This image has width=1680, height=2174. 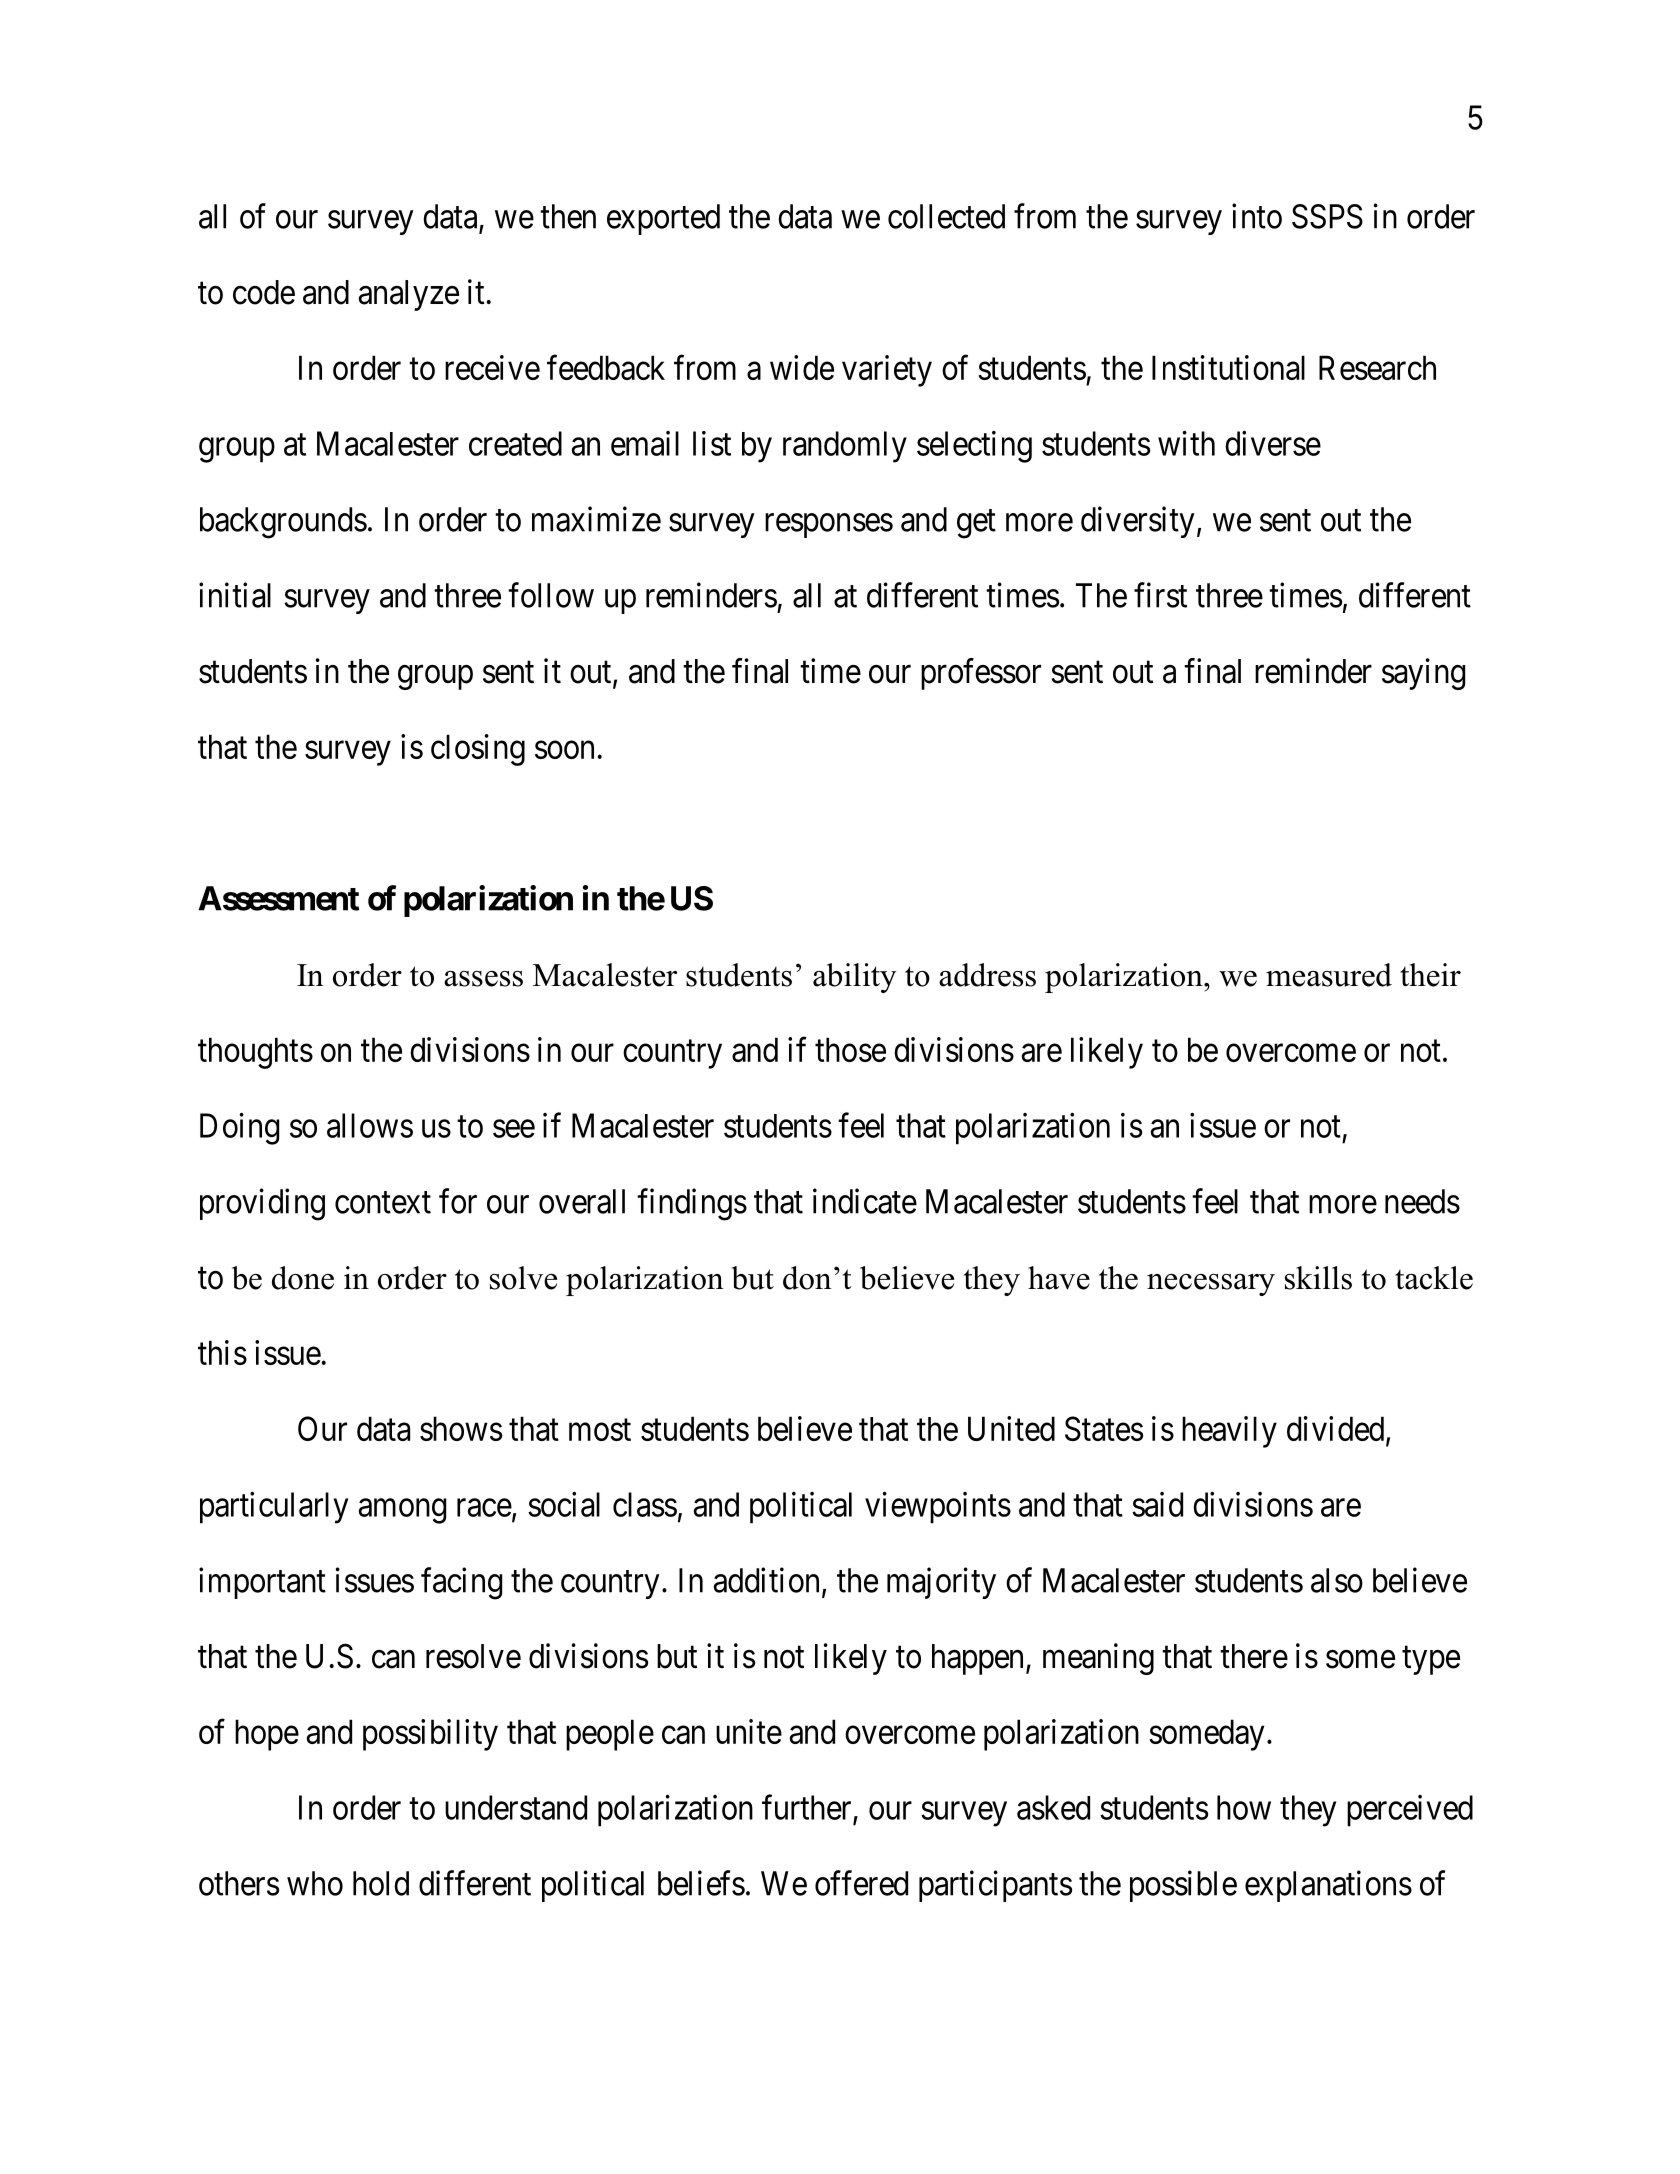 I want to click on further, so click(x=806, y=1807).
